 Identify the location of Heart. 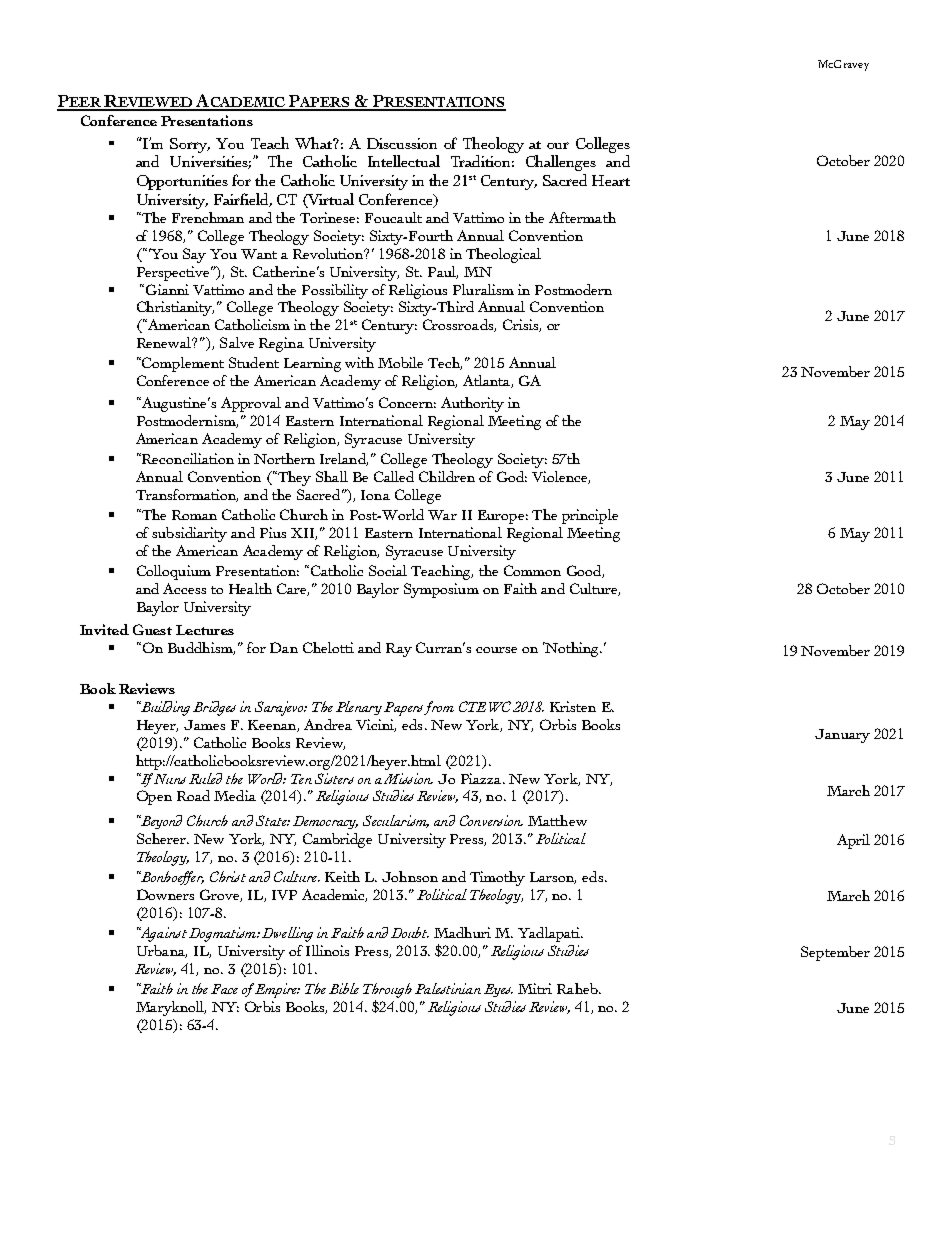
(611, 180).
